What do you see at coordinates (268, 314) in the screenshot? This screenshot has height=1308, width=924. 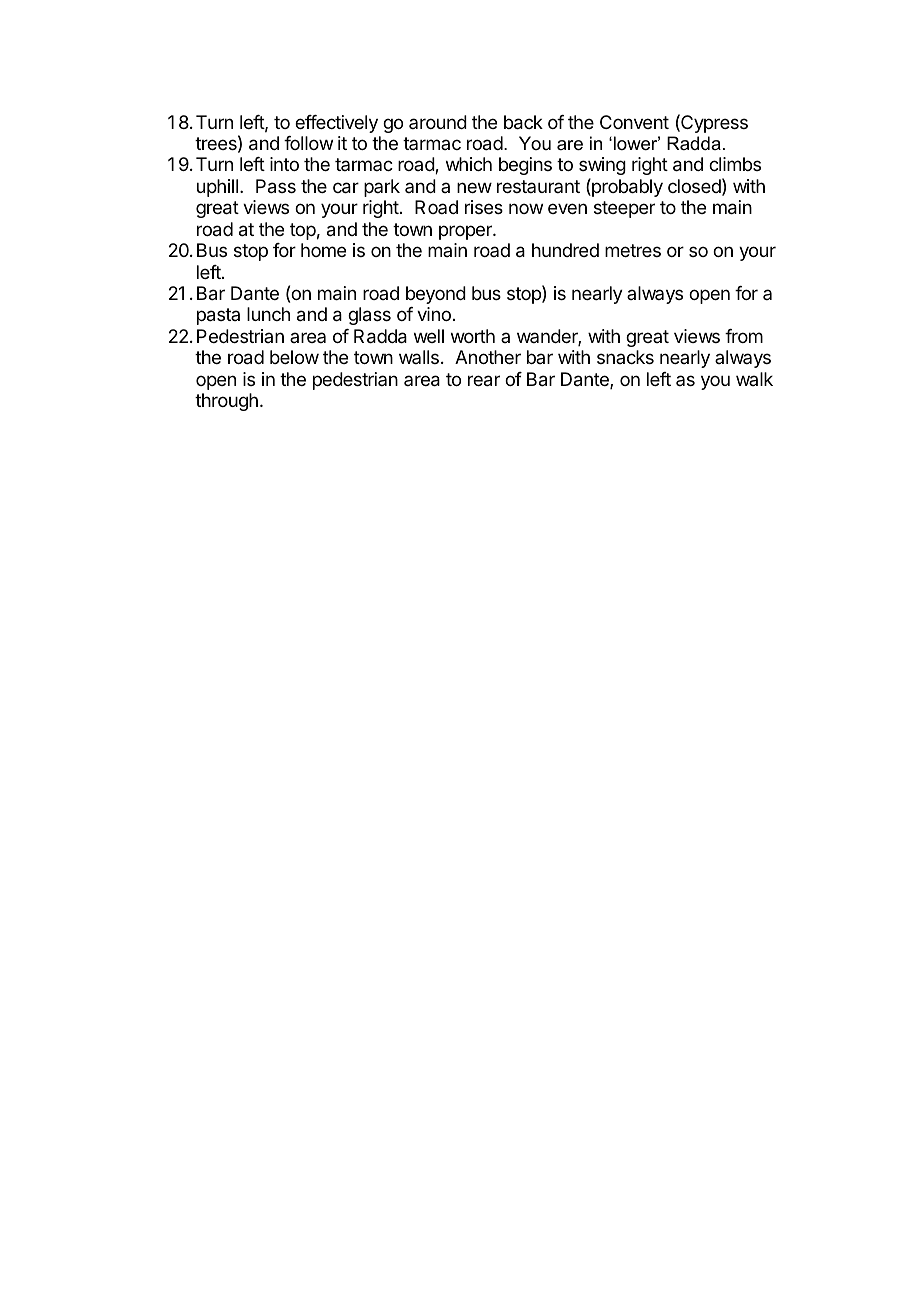 I see `lunch` at bounding box center [268, 314].
